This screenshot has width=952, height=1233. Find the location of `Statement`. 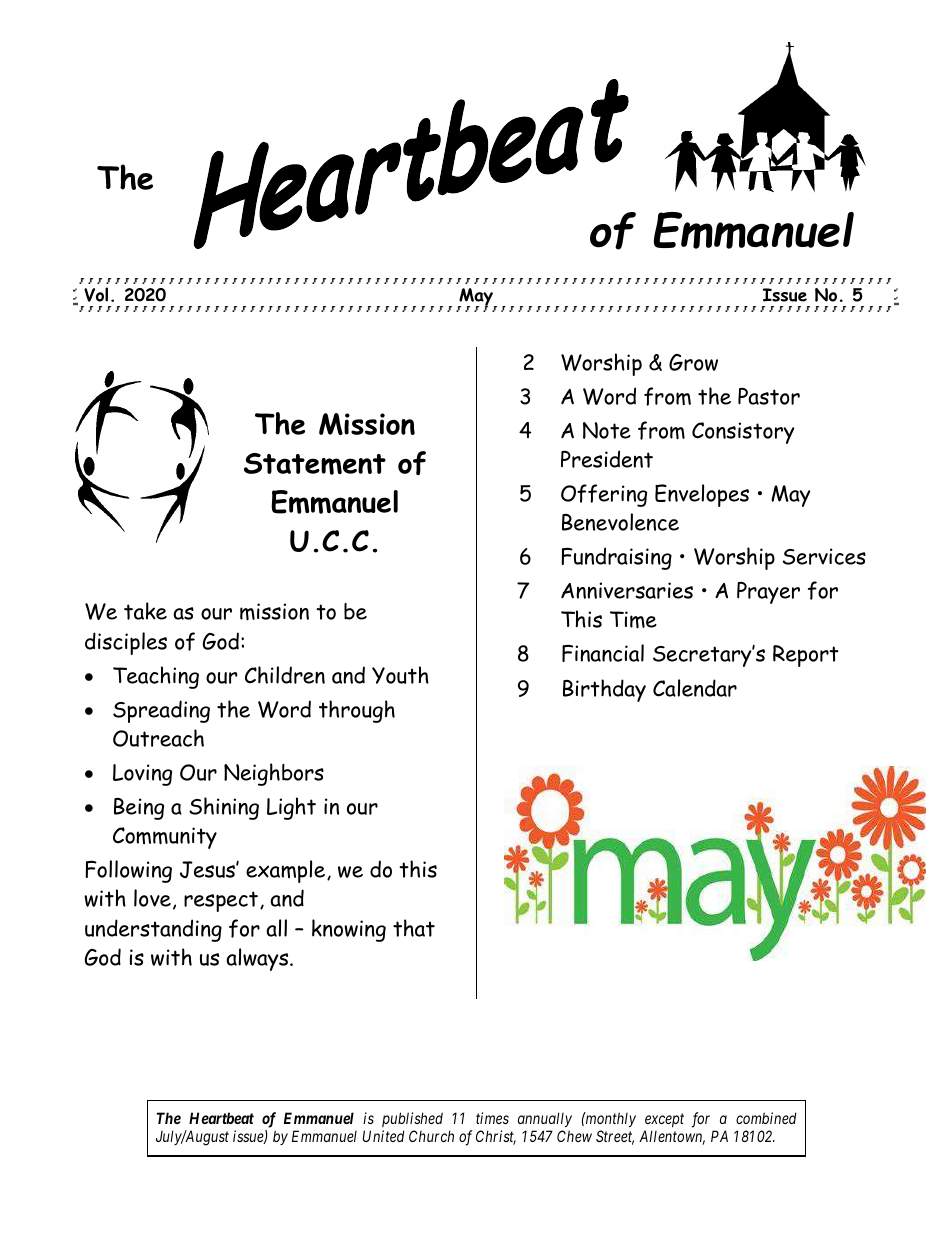

Statement is located at coordinates (315, 464).
